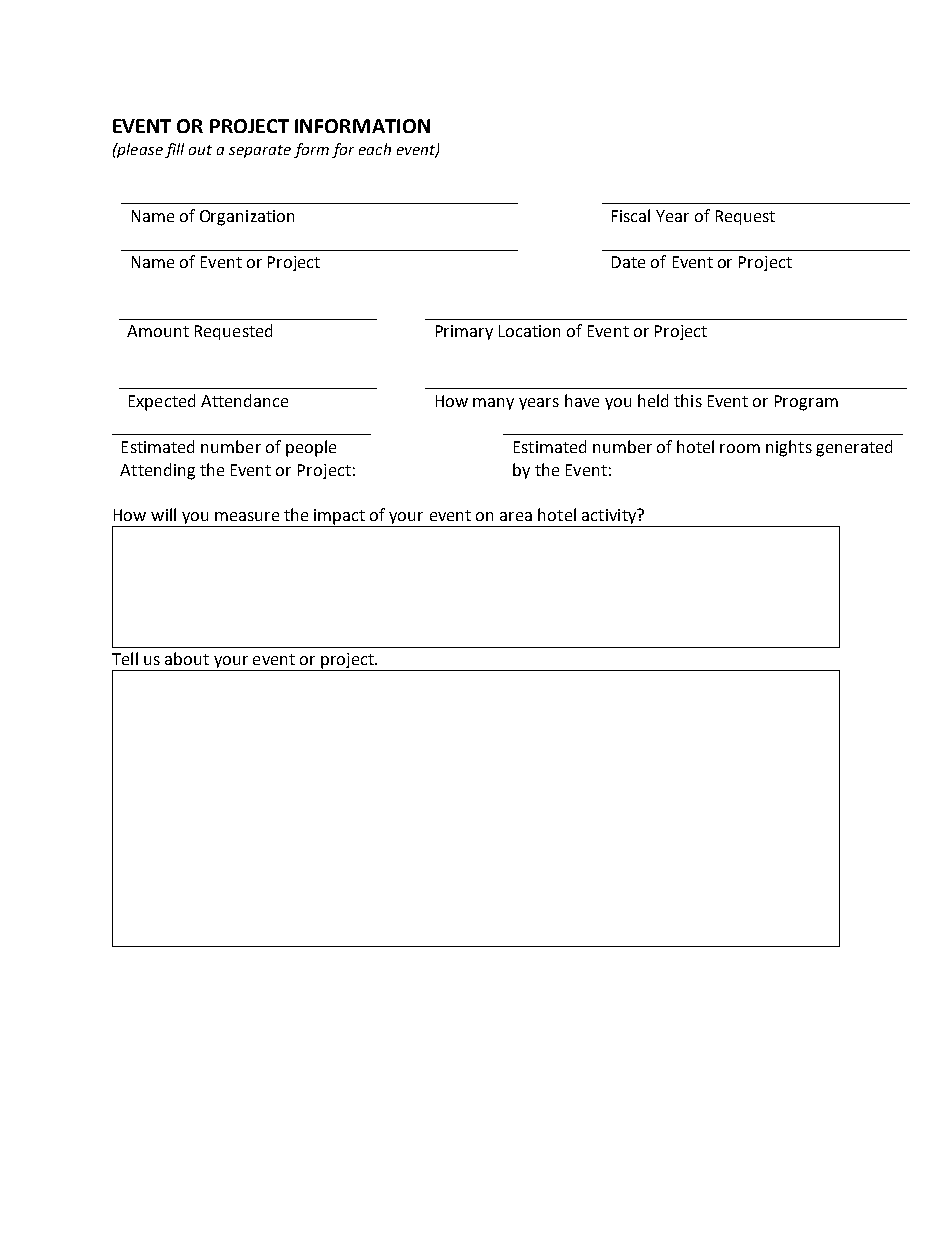  I want to click on Fiscal, so click(631, 215).
